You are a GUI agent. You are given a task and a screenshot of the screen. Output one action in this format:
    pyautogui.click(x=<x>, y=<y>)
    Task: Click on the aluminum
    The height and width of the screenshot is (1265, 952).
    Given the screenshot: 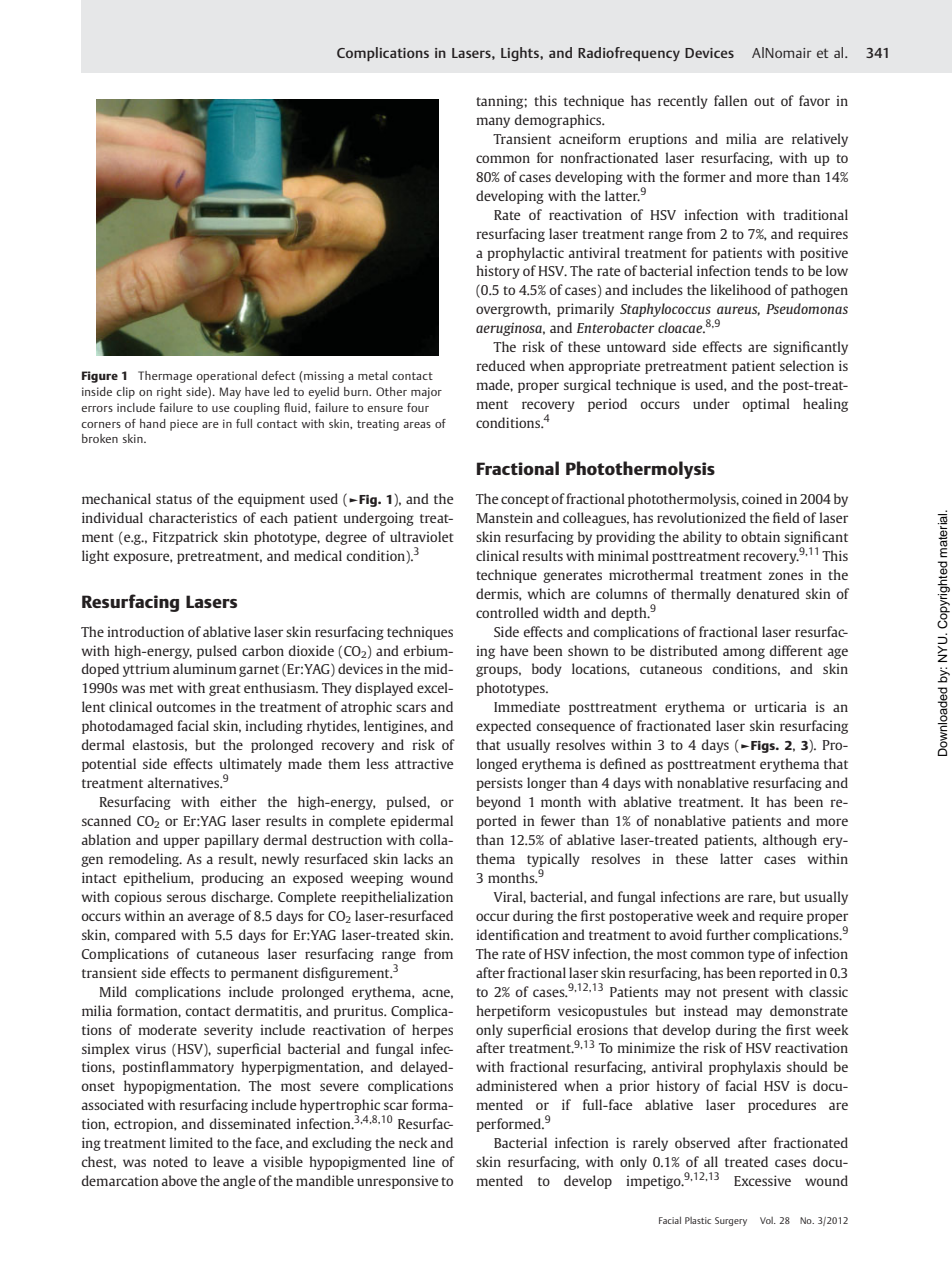 What is the action you would take?
    pyautogui.click(x=204, y=668)
